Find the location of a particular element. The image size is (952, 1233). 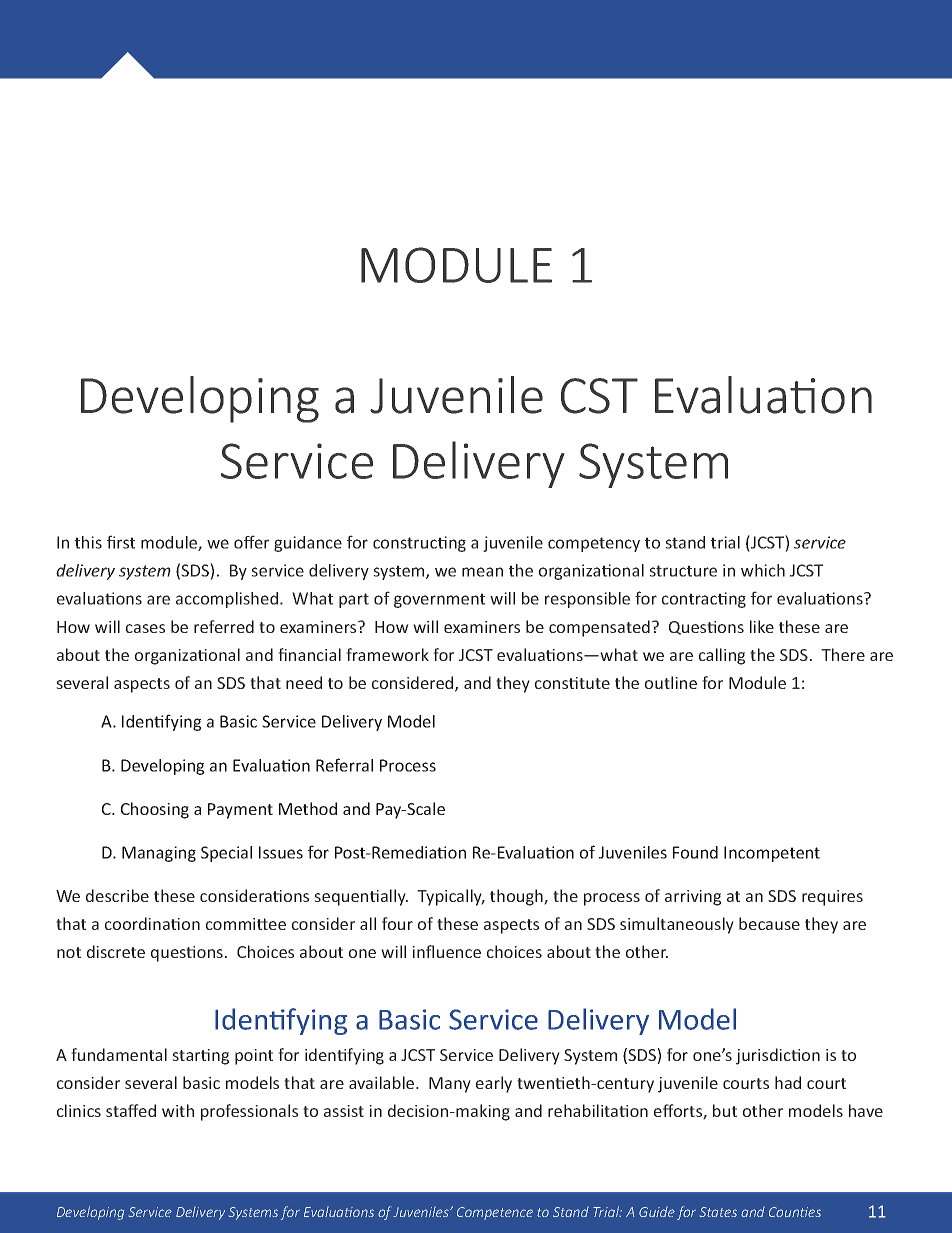

jurisdiction is located at coordinates (778, 1056).
